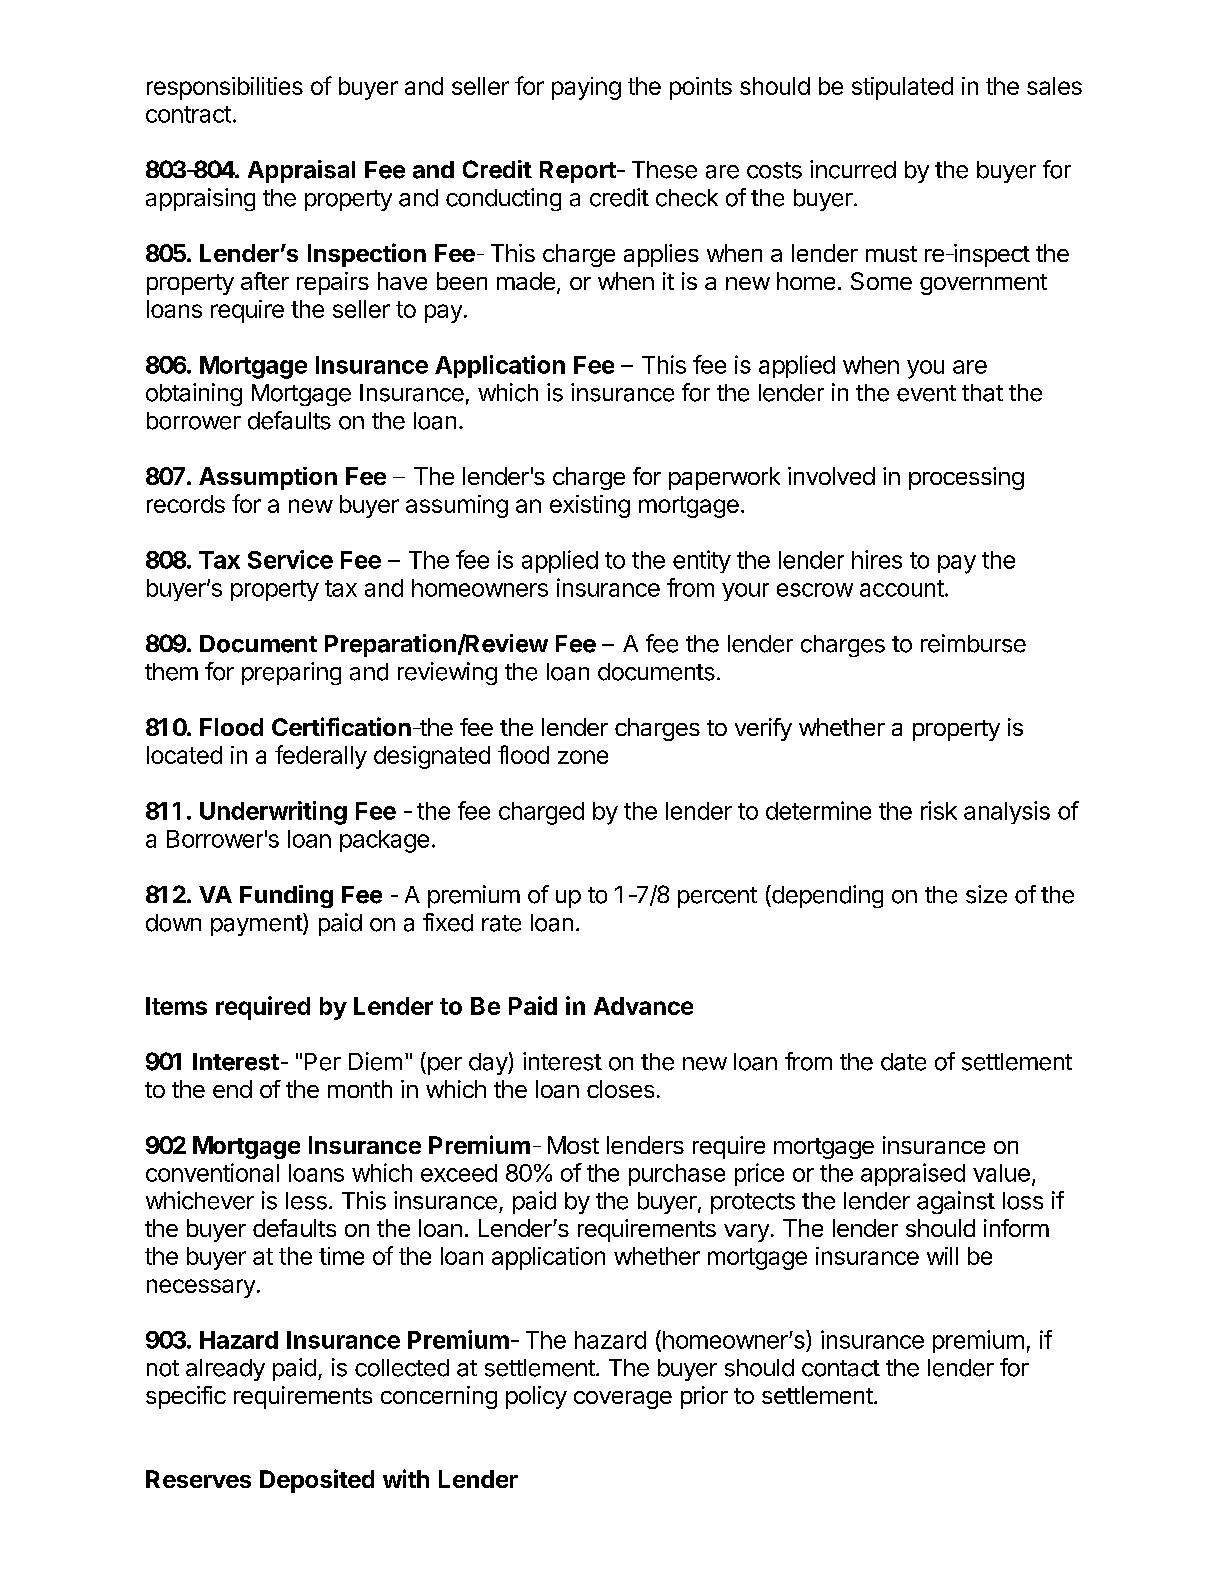 The width and height of the screenshot is (1231, 1593). Describe the element at coordinates (902, 588) in the screenshot. I see `account` at that location.
